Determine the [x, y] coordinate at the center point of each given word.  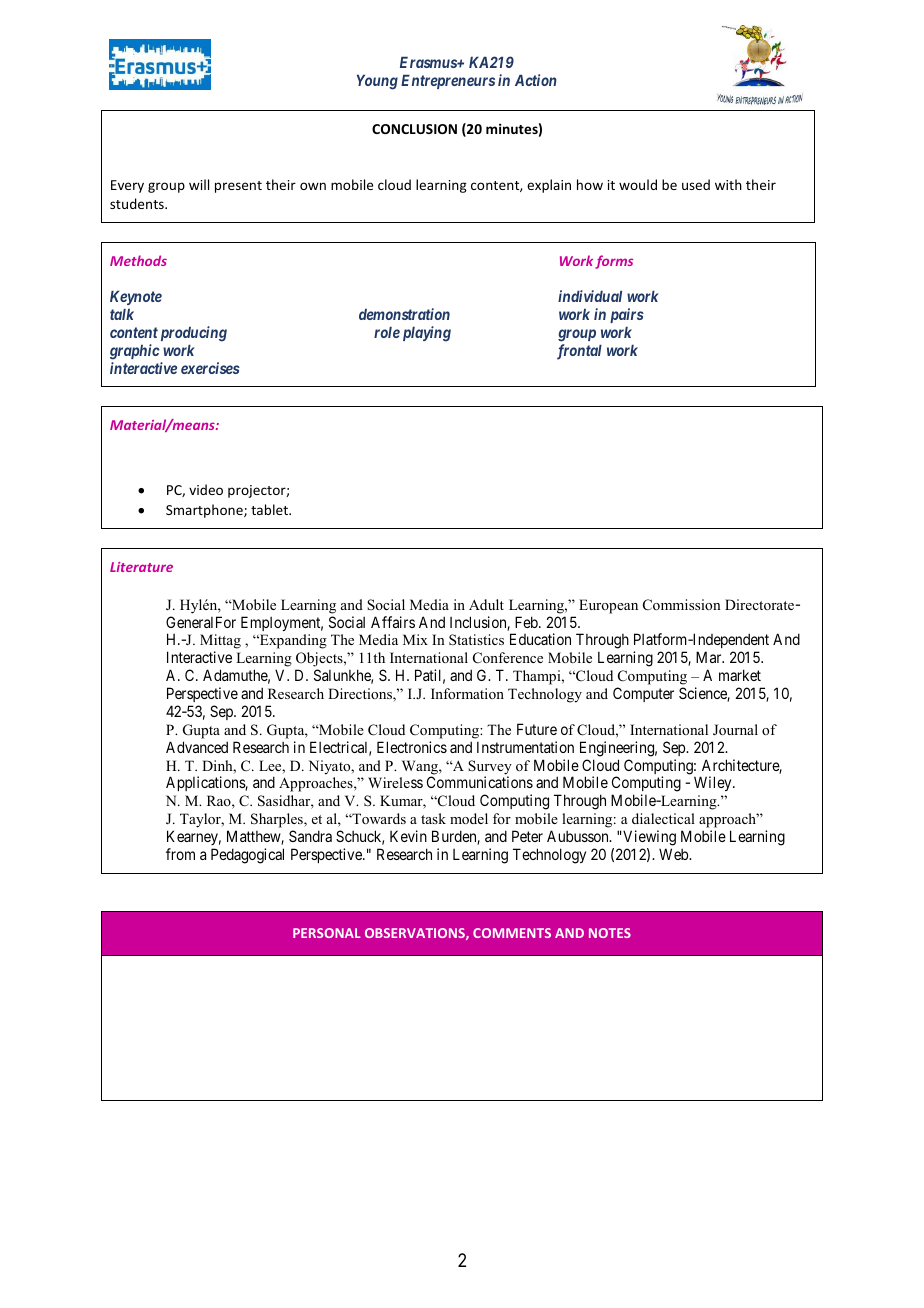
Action [536, 80]
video [206, 489]
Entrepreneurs [448, 82]
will [199, 184]
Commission [682, 605]
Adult [486, 604]
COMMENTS [512, 933]
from [180, 854]
